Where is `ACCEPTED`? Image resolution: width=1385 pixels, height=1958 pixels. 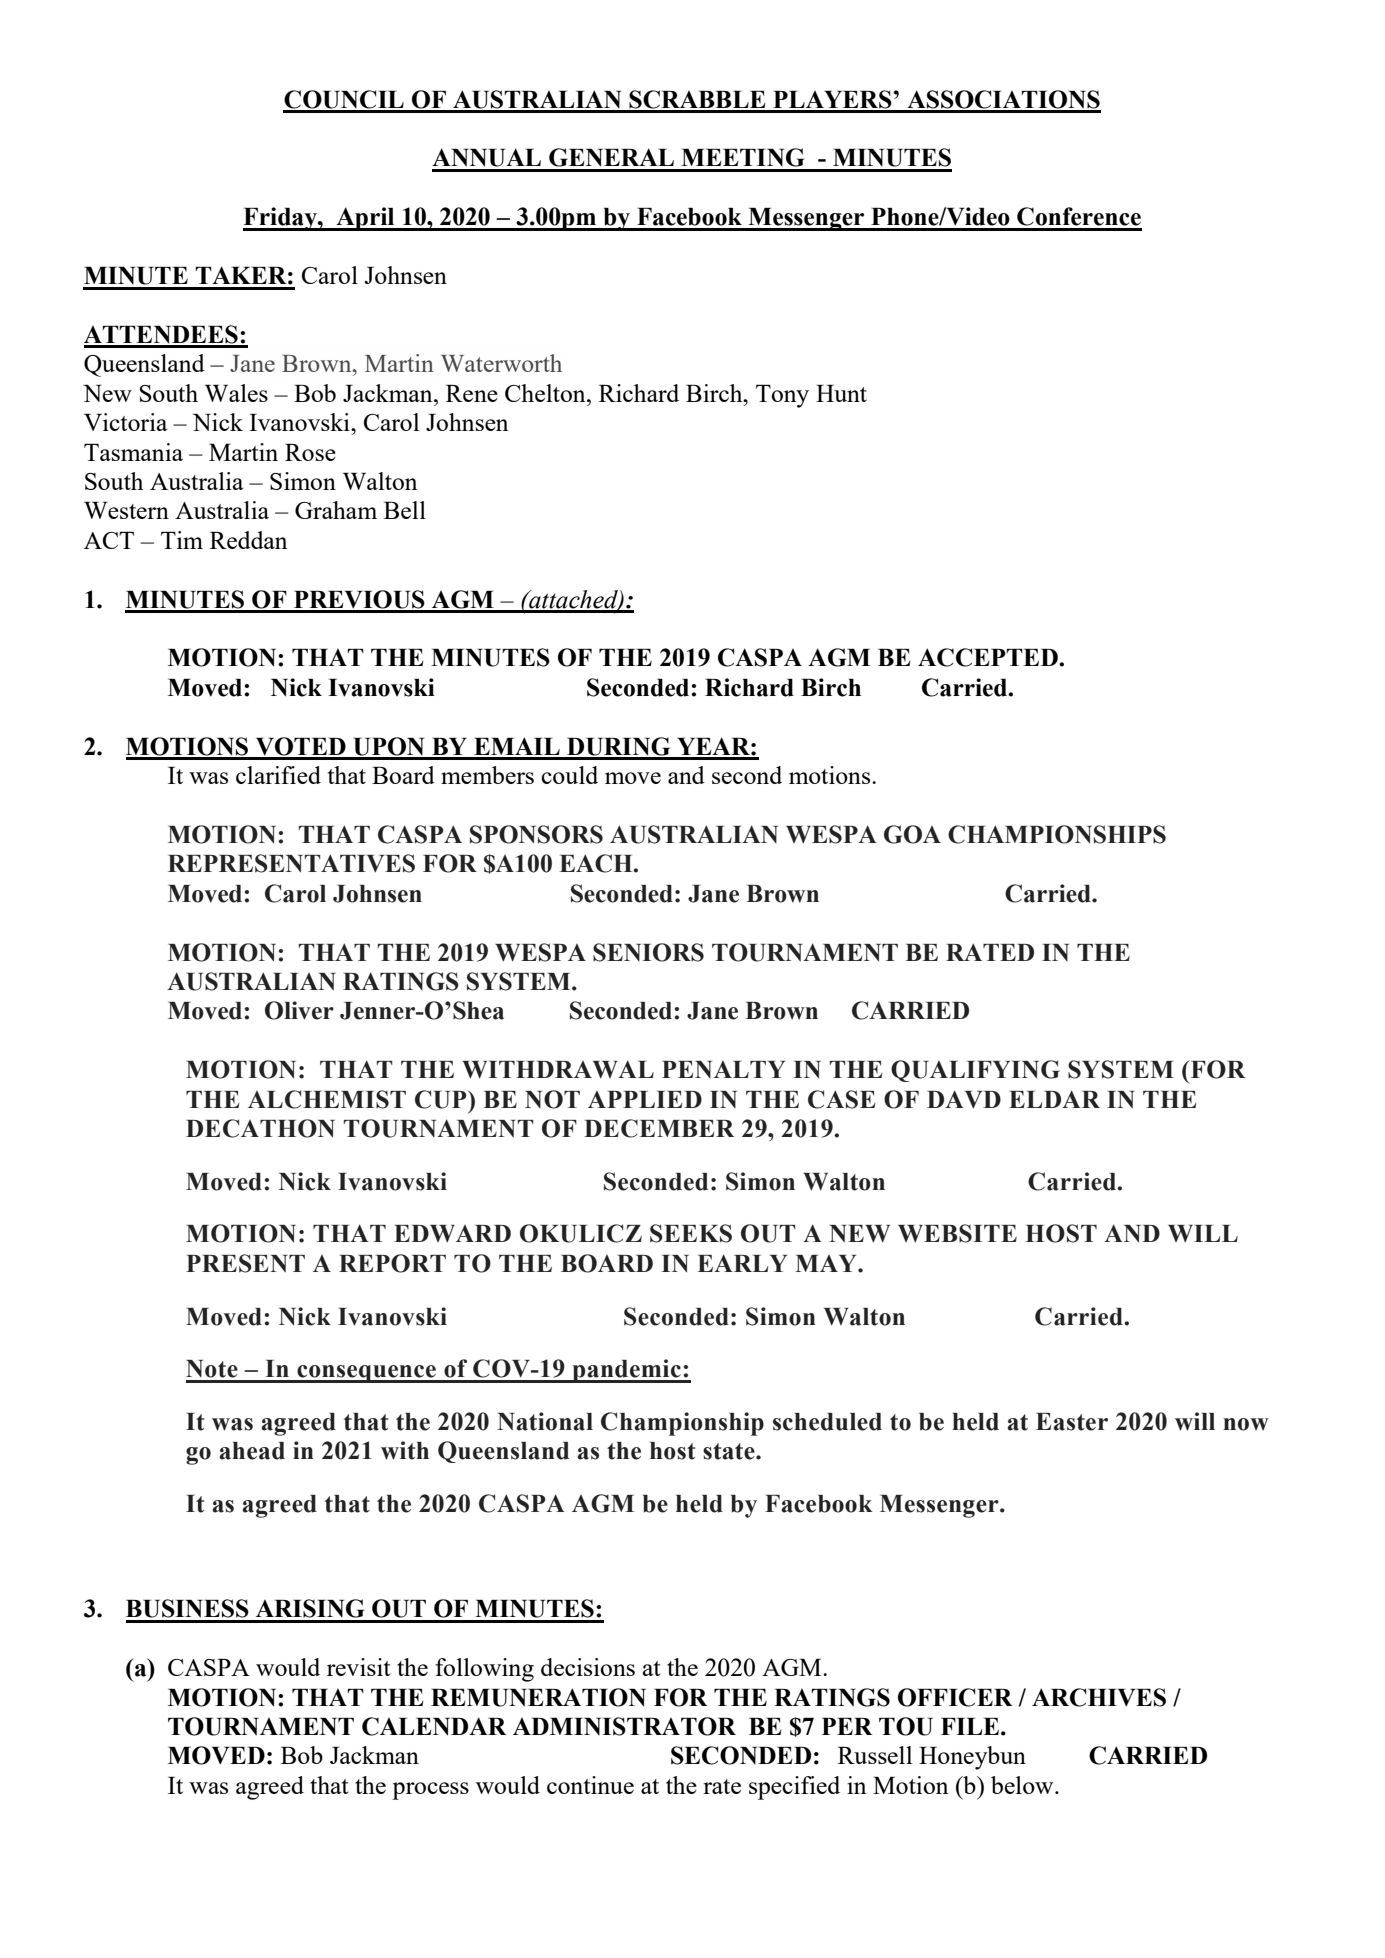 ACCEPTED is located at coordinates (989, 657).
